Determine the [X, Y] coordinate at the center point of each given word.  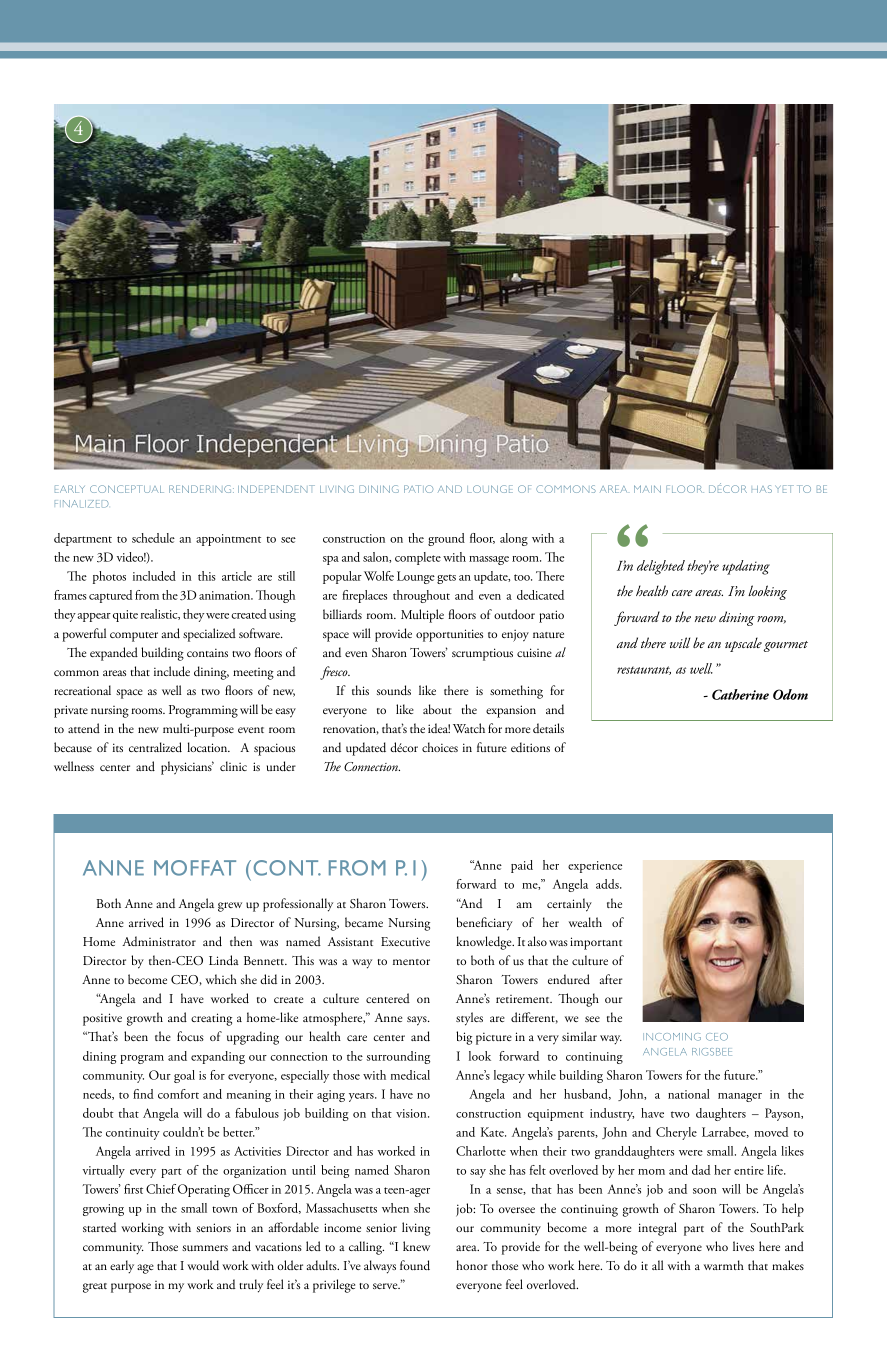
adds [608, 884]
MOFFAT [195, 868]
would [203, 1265]
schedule [153, 538]
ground [446, 539]
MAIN [647, 489]
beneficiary [484, 924]
